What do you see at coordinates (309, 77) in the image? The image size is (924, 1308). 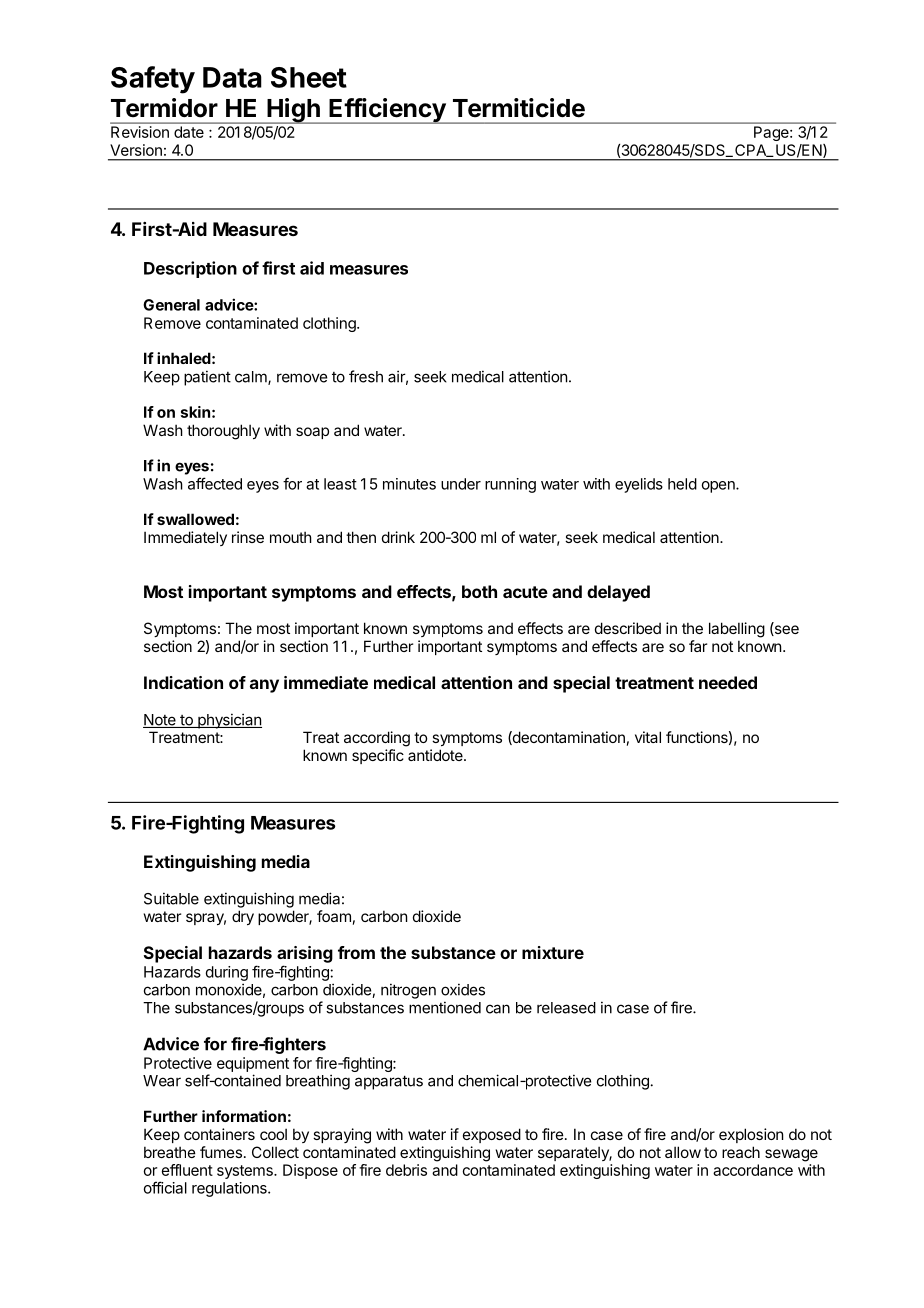 I see `Sheet` at bounding box center [309, 77].
